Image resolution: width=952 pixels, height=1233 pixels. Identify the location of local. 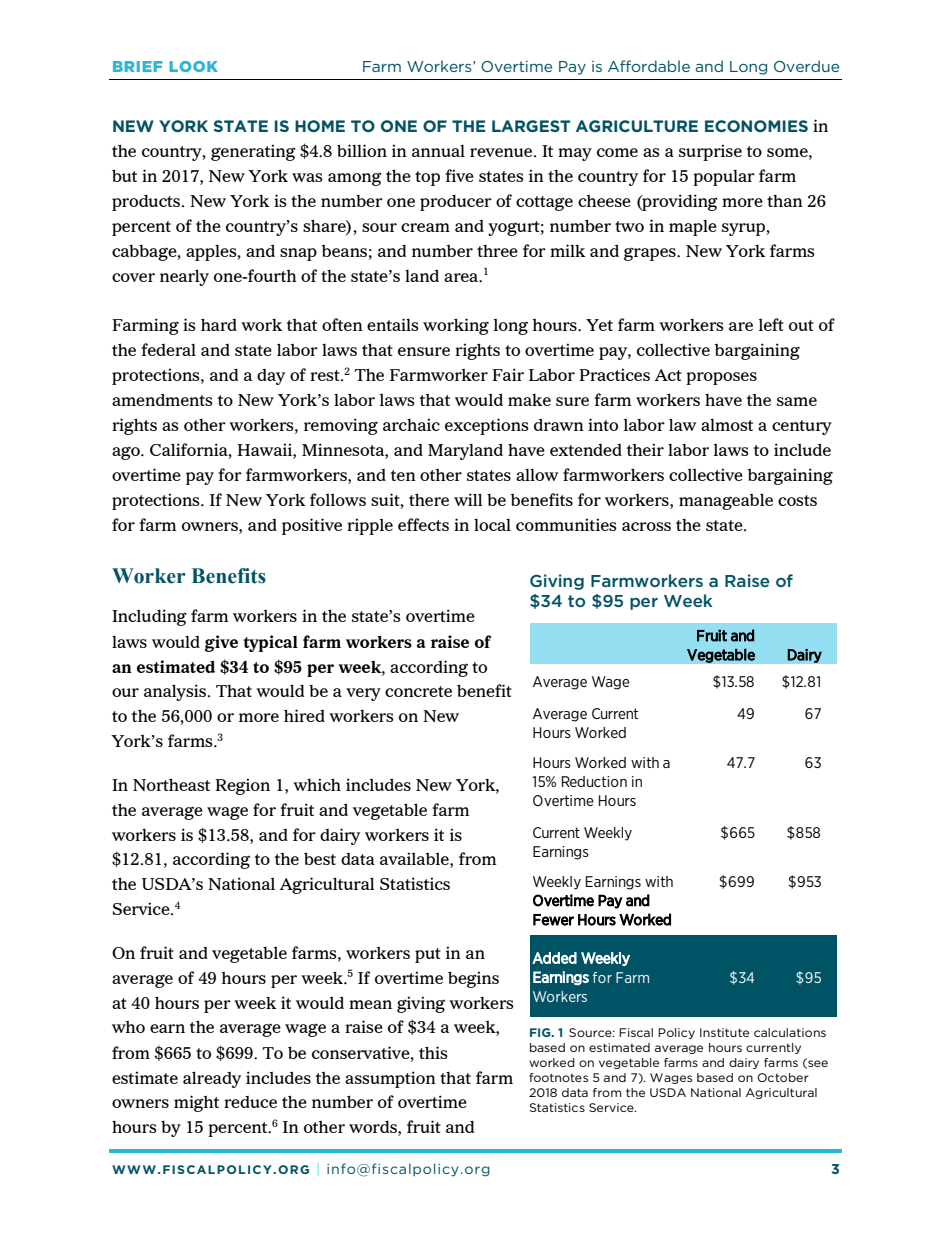
(492, 525).
